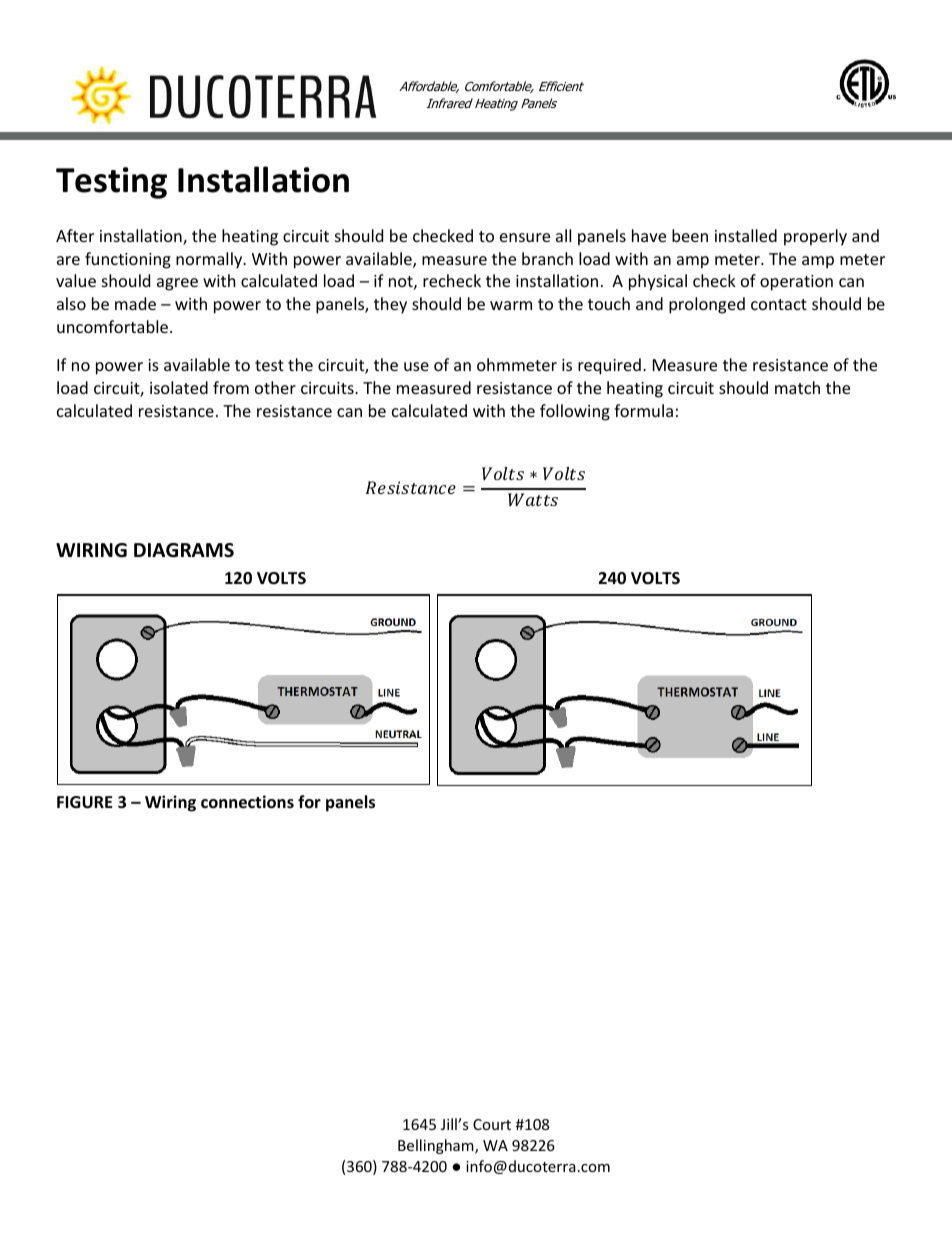 Image resolution: width=952 pixels, height=1233 pixels. Describe the element at coordinates (85, 802) in the screenshot. I see `FIGURE` at that location.
